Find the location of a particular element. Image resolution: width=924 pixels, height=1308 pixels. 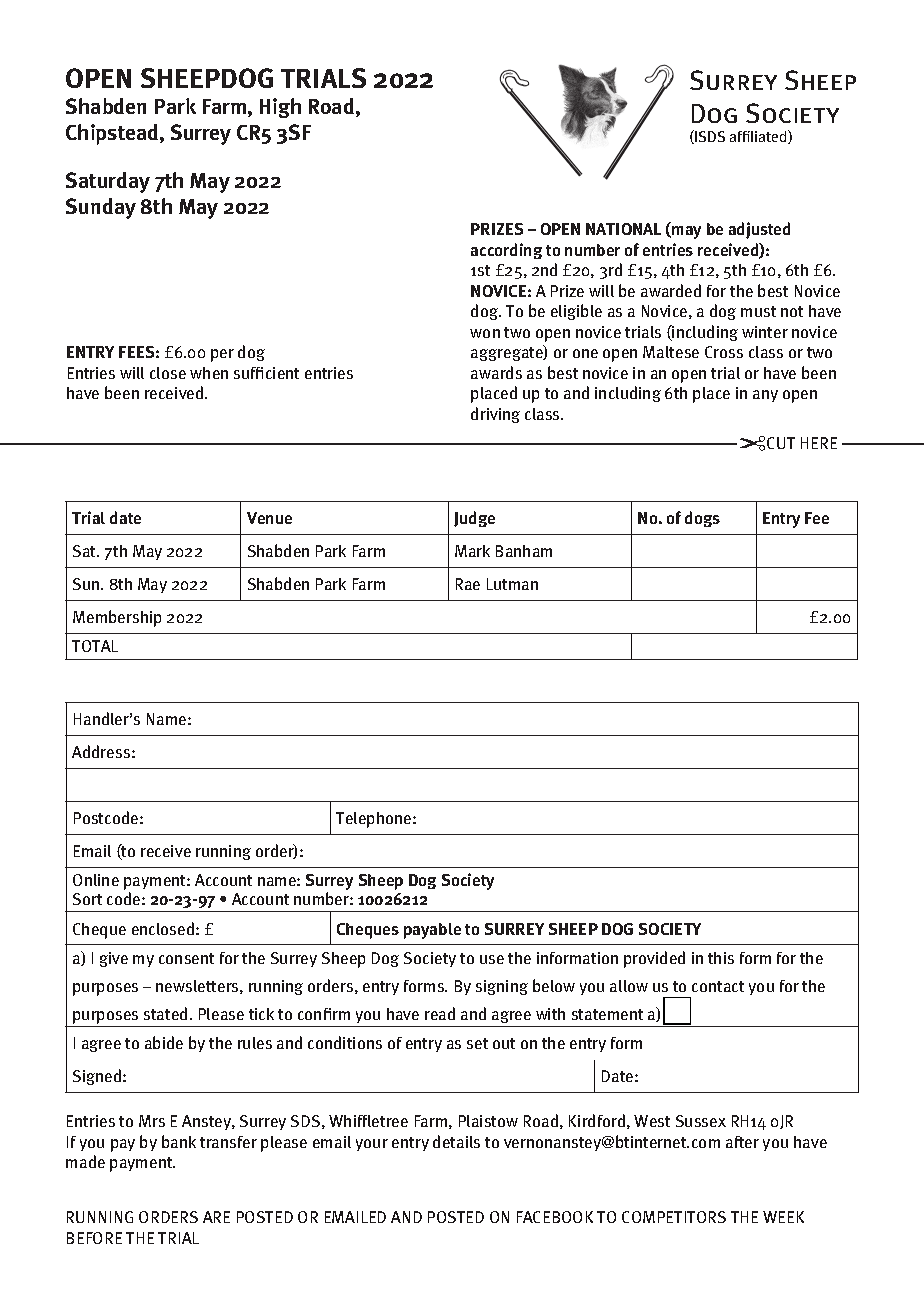

driving is located at coordinates (495, 415).
